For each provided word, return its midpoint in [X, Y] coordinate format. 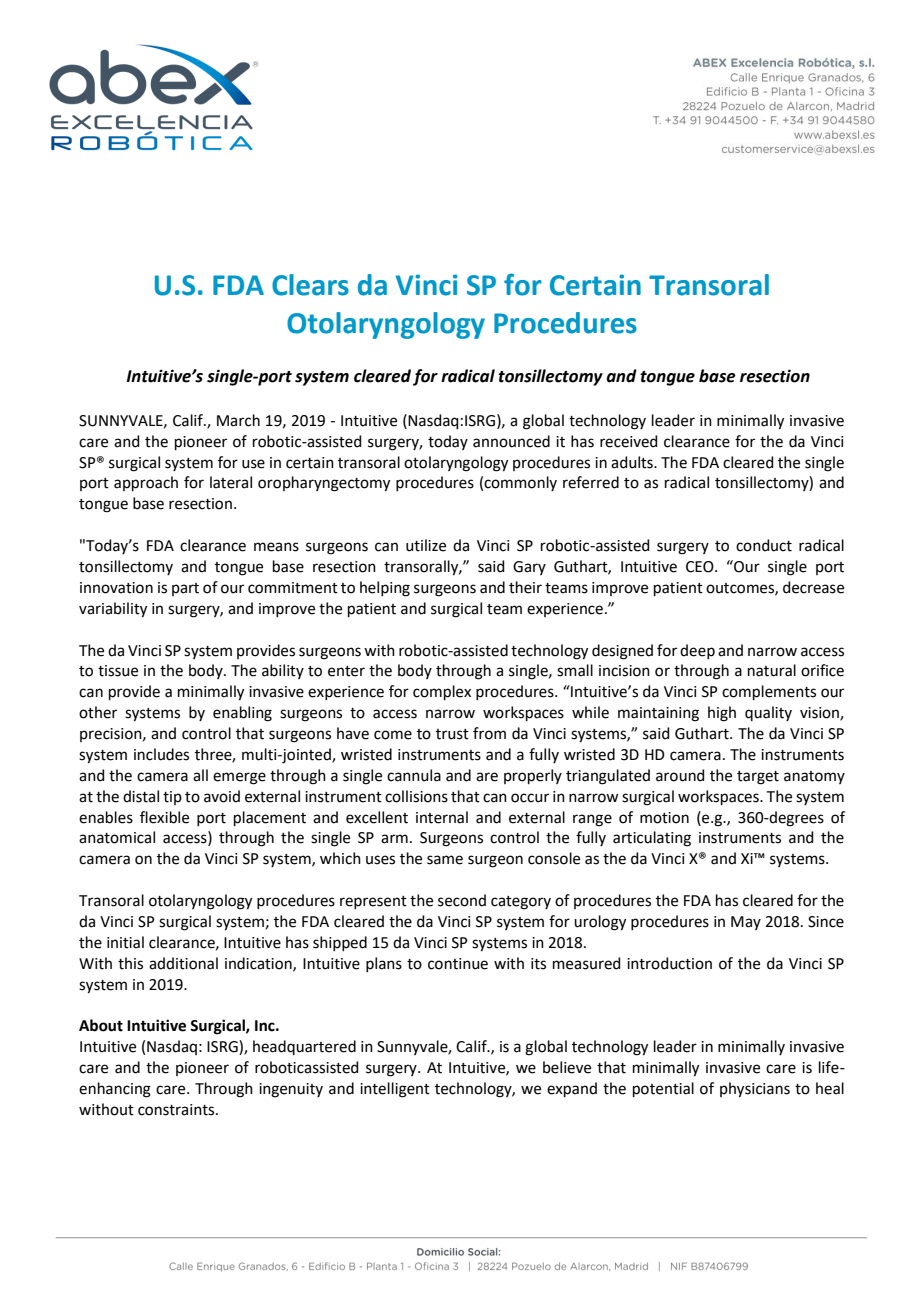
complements [769, 692]
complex [442, 692]
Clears [310, 285]
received [629, 441]
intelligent [395, 1090]
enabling [242, 714]
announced [511, 441]
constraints [177, 1110]
